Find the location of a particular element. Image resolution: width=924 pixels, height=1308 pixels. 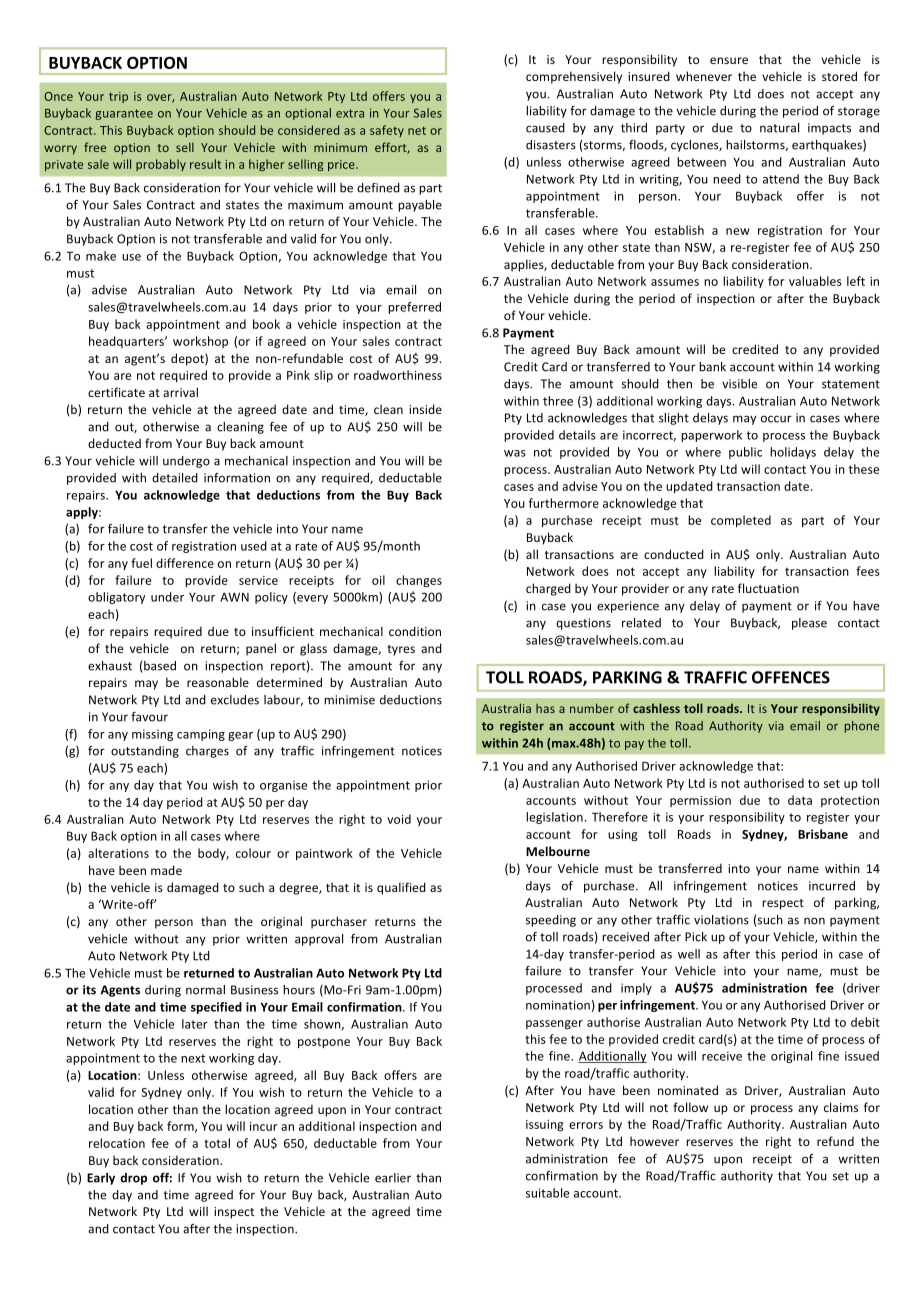

claims is located at coordinates (841, 1107).
